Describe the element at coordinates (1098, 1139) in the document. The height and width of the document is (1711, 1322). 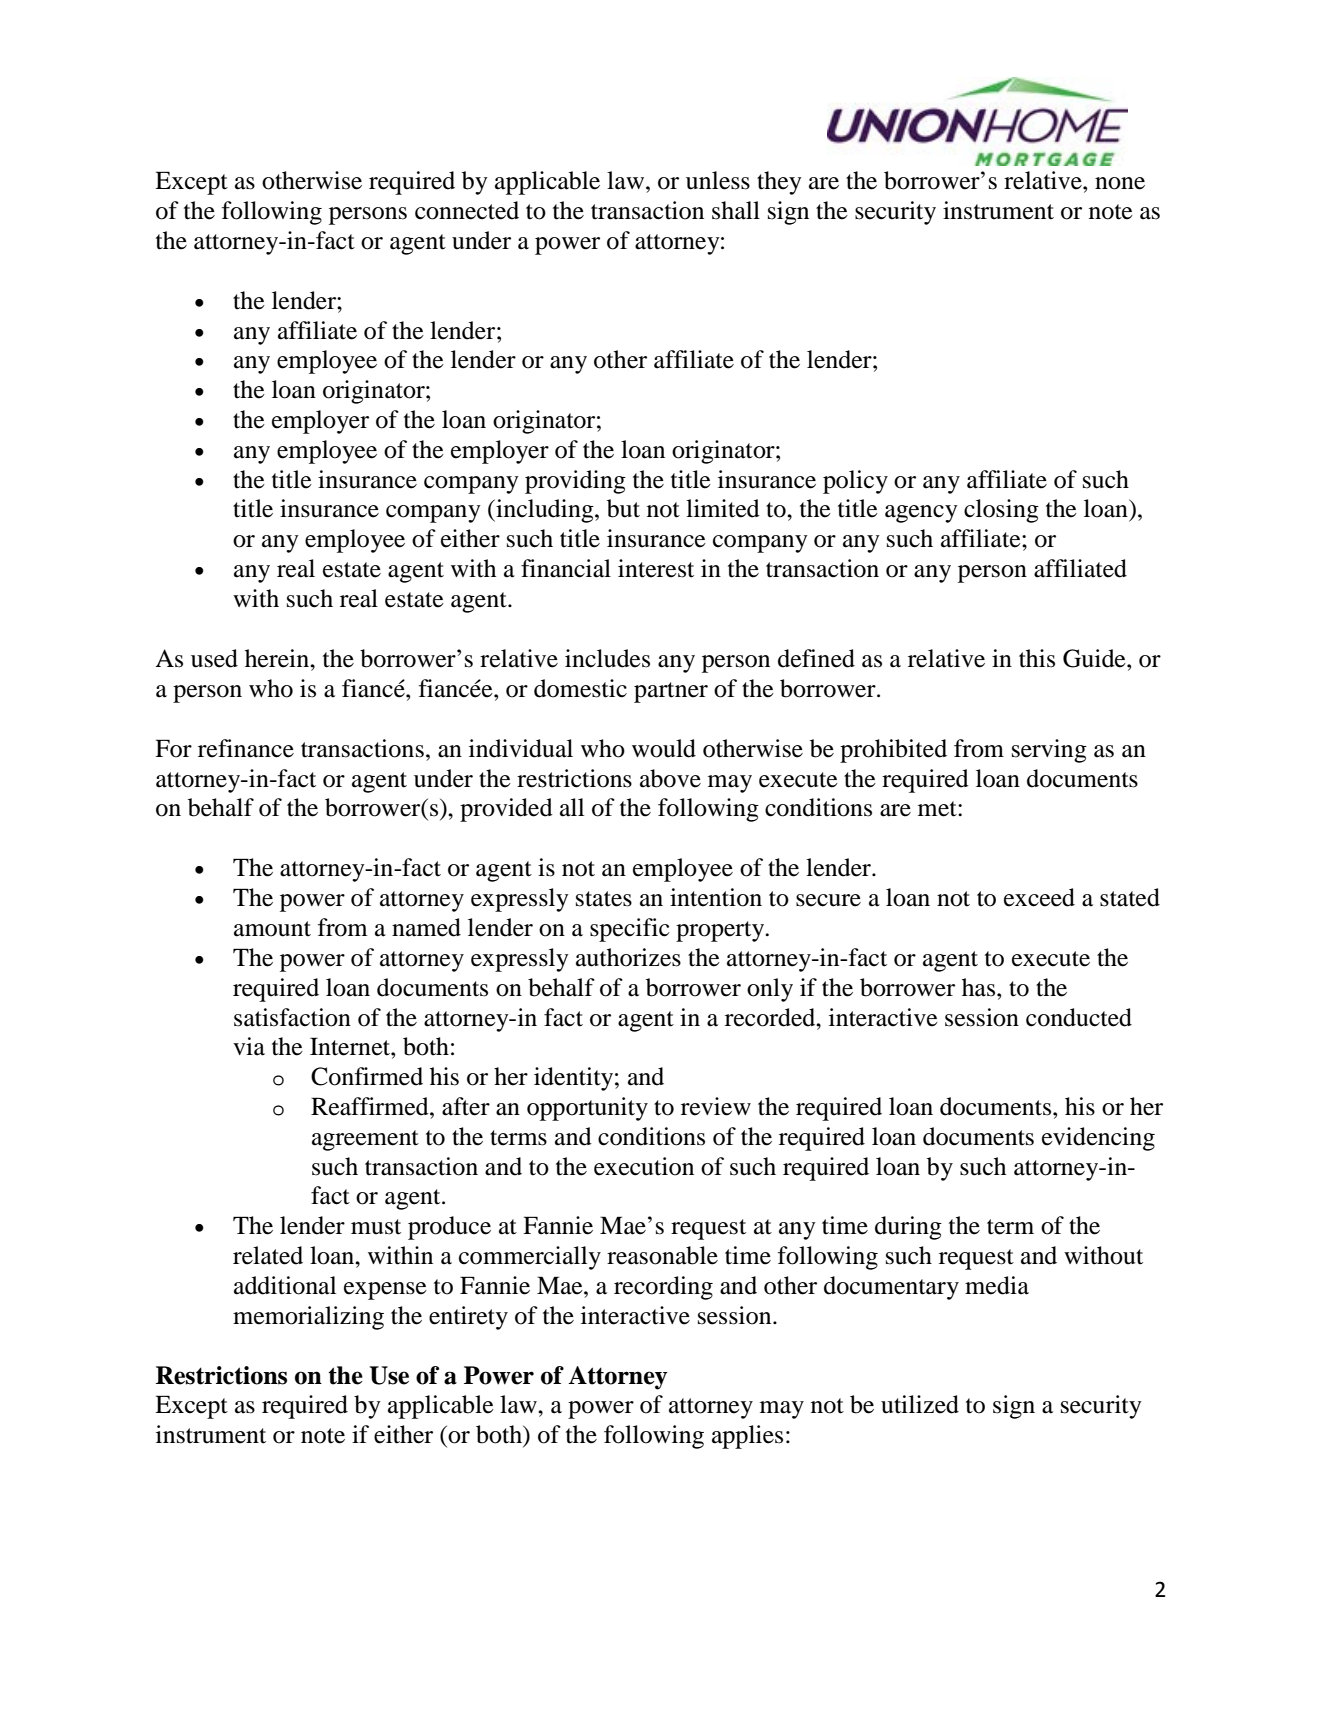
I see `evidencing` at that location.
